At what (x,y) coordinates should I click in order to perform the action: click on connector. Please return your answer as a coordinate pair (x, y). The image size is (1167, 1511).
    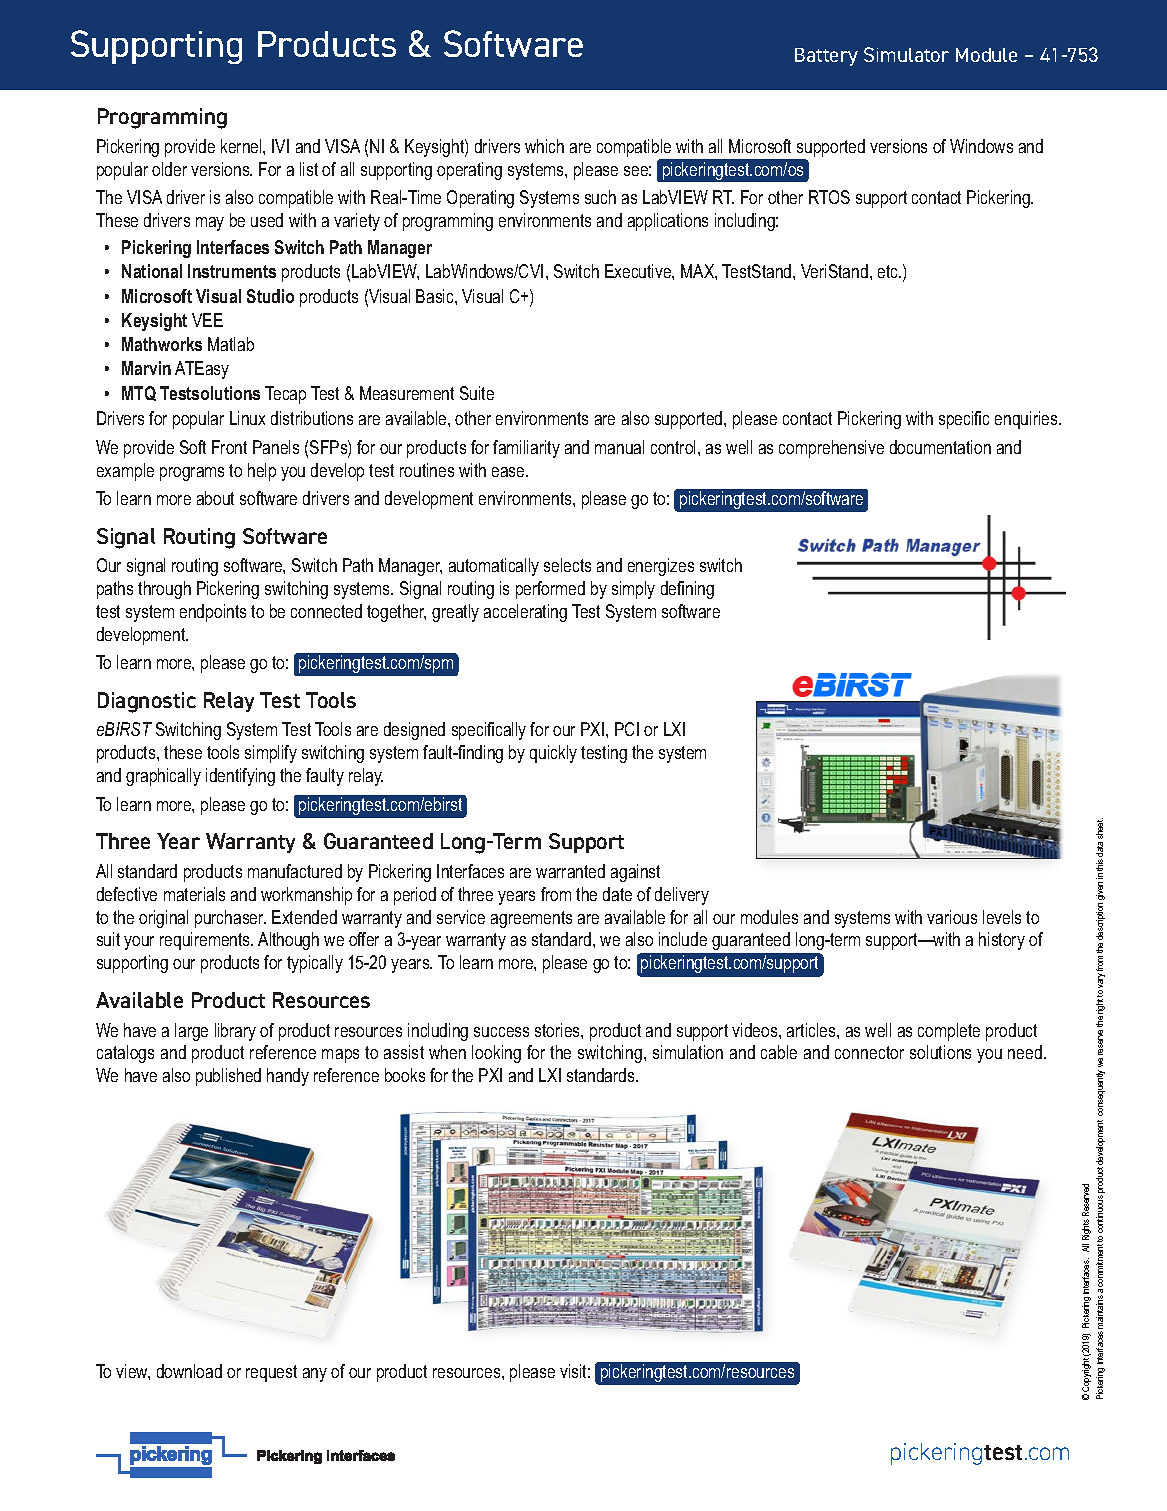
    Looking at the image, I should click on (869, 1052).
